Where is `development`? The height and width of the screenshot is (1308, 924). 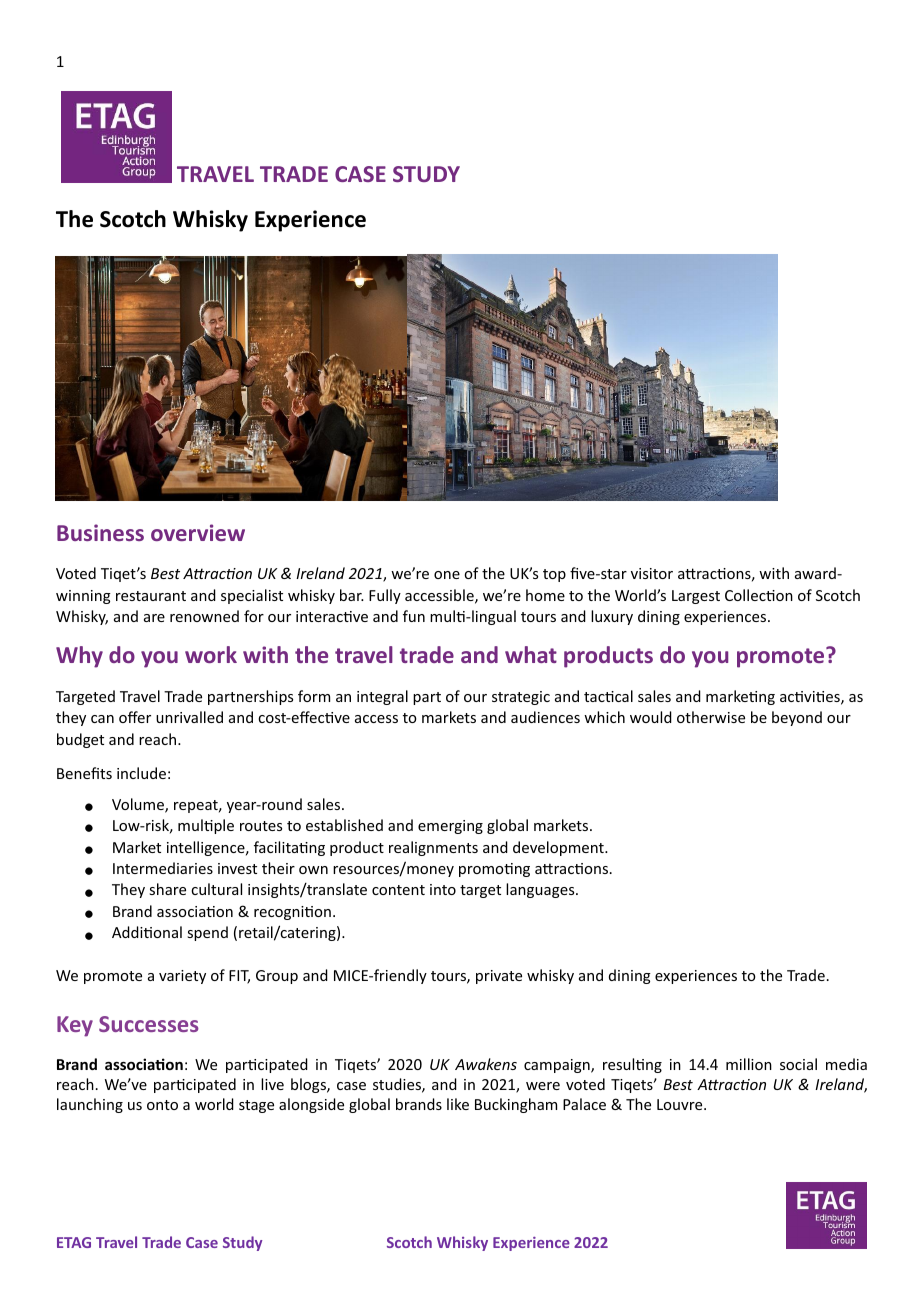
development is located at coordinates (559, 848).
